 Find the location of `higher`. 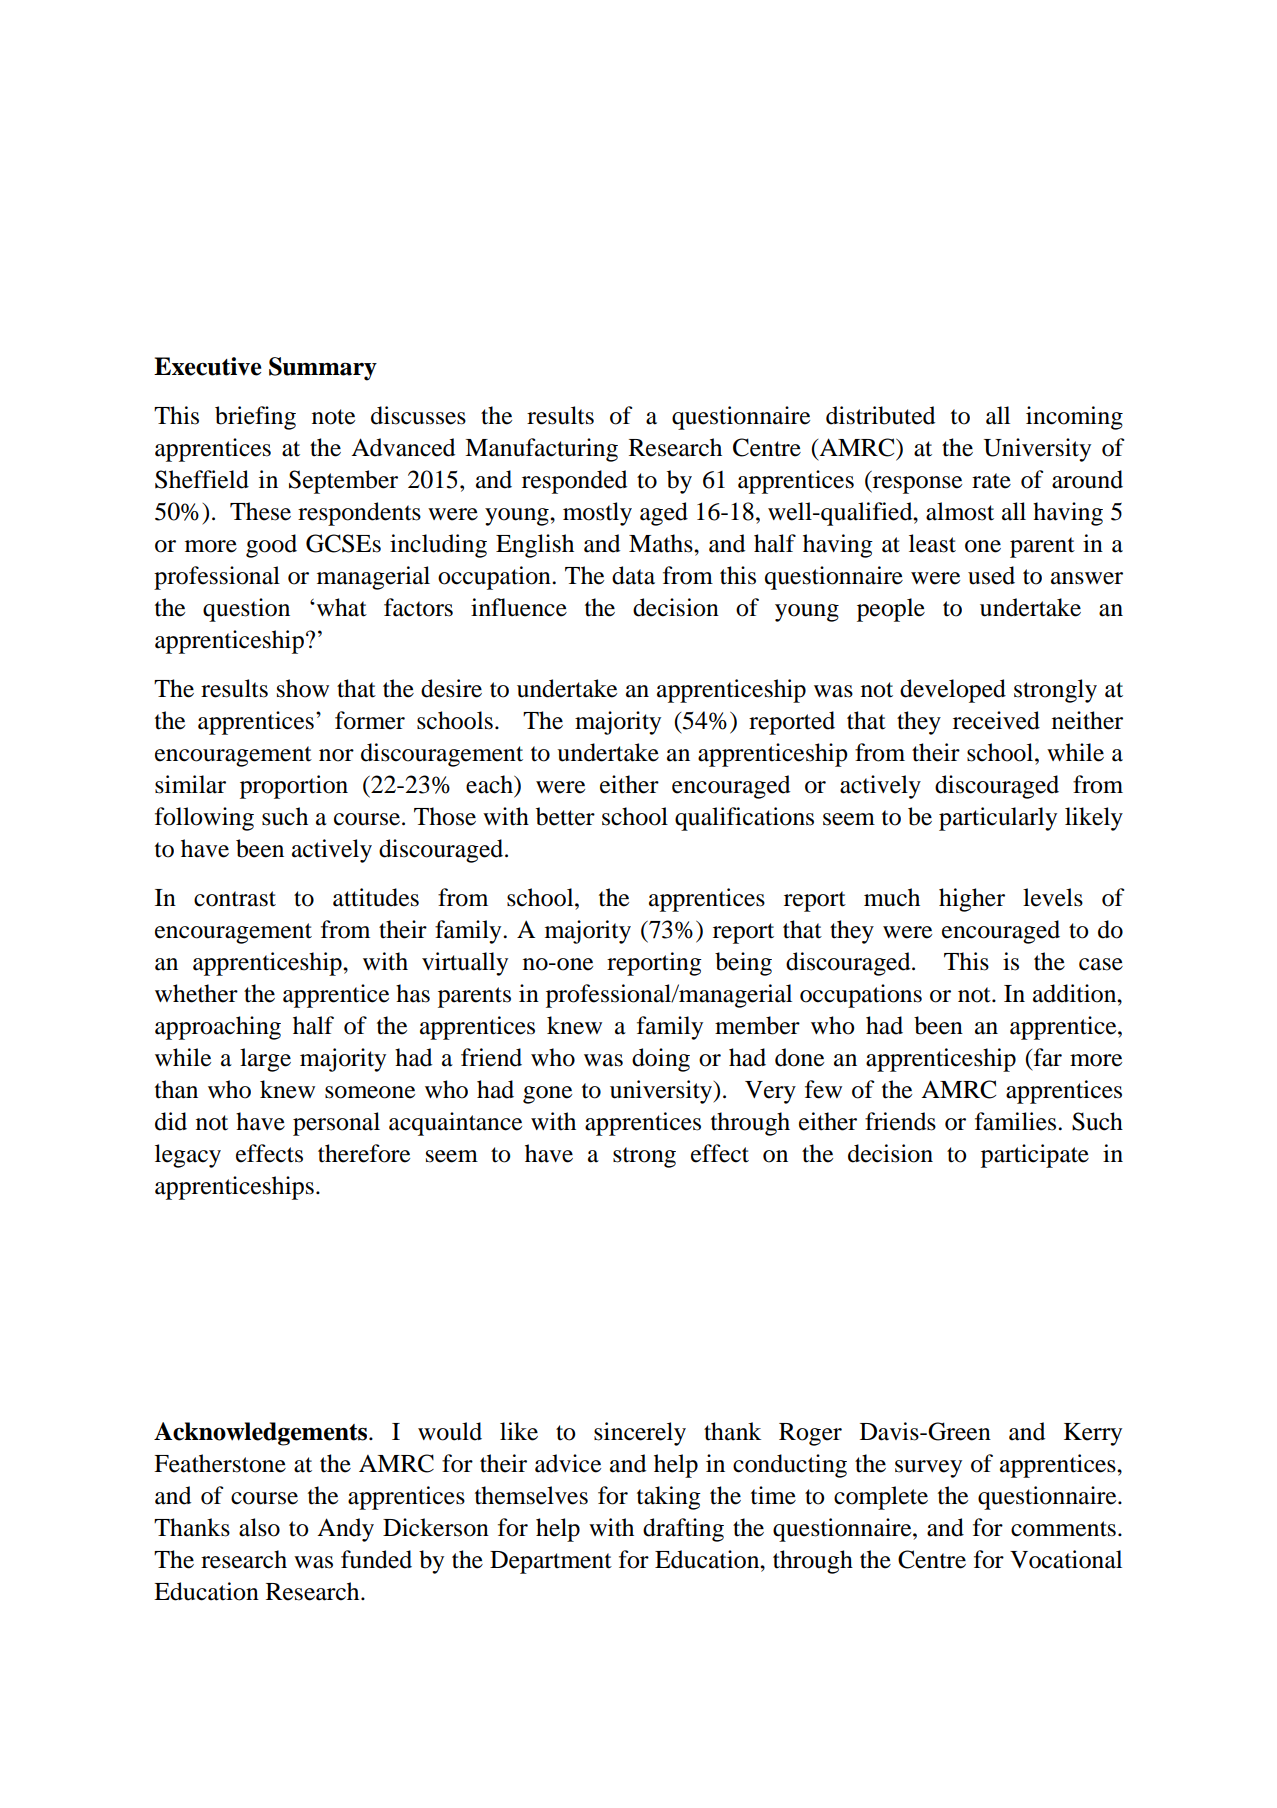

higher is located at coordinates (972, 900).
